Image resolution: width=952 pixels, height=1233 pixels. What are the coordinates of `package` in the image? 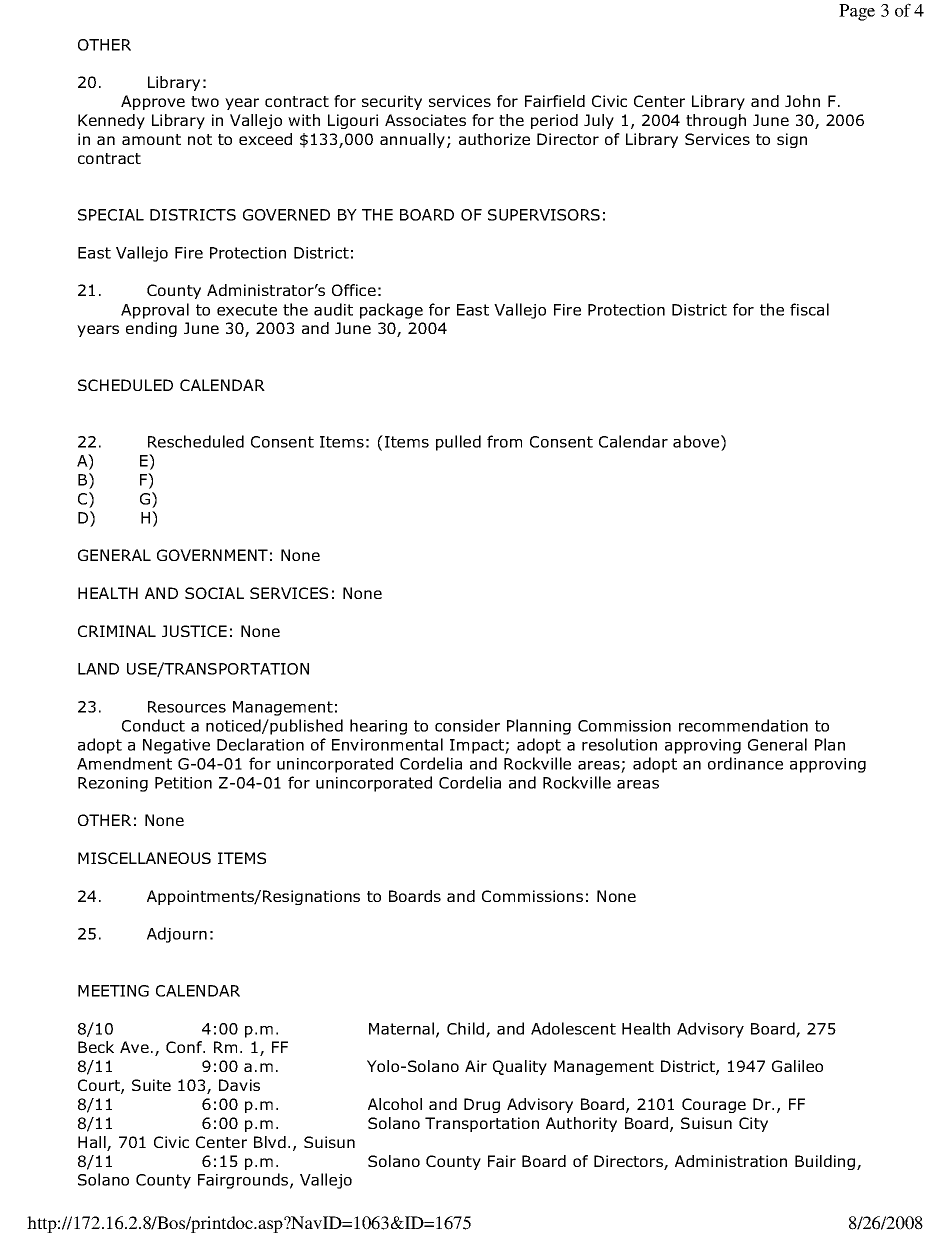 It's located at (391, 311).
